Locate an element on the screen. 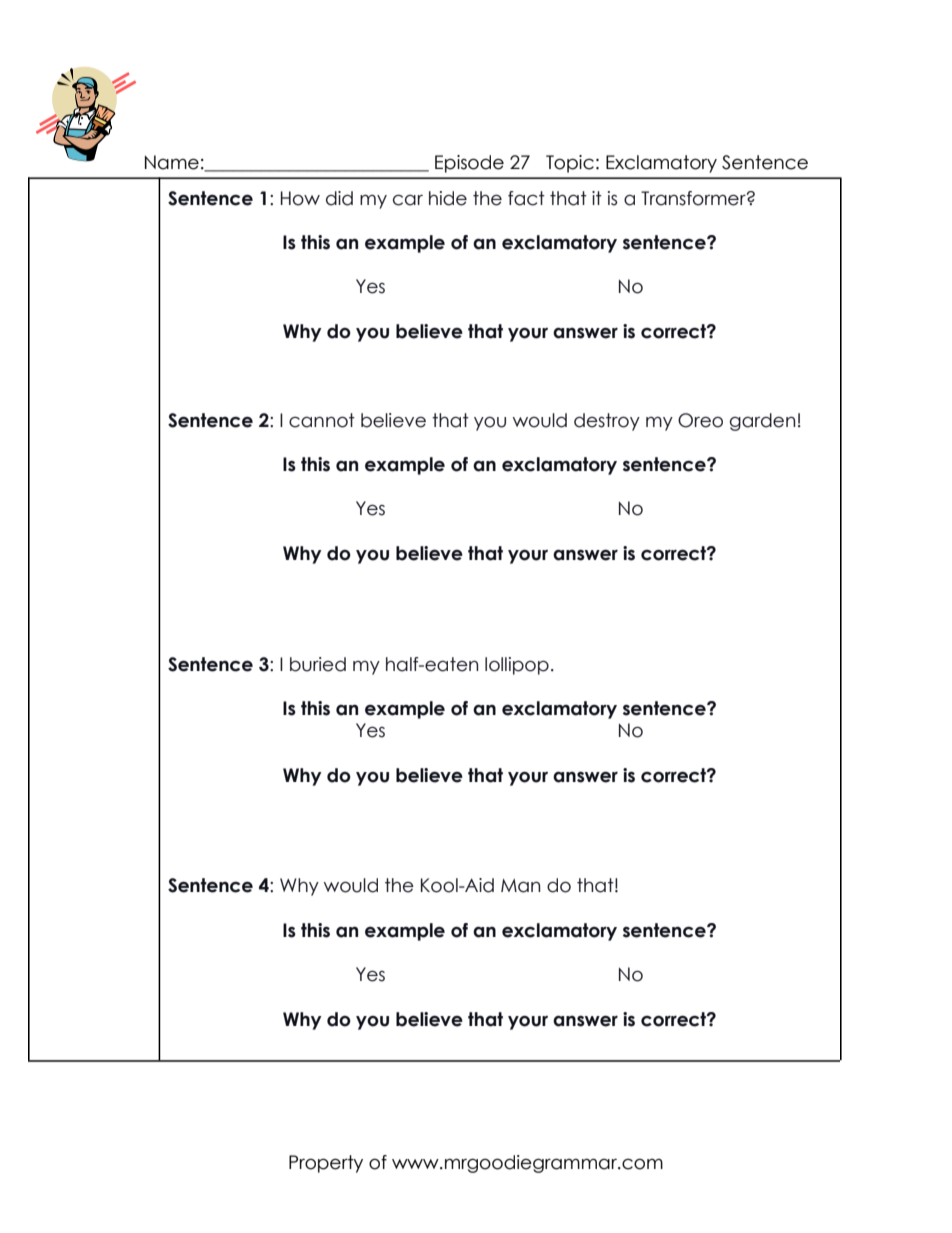  Man is located at coordinates (520, 886).
